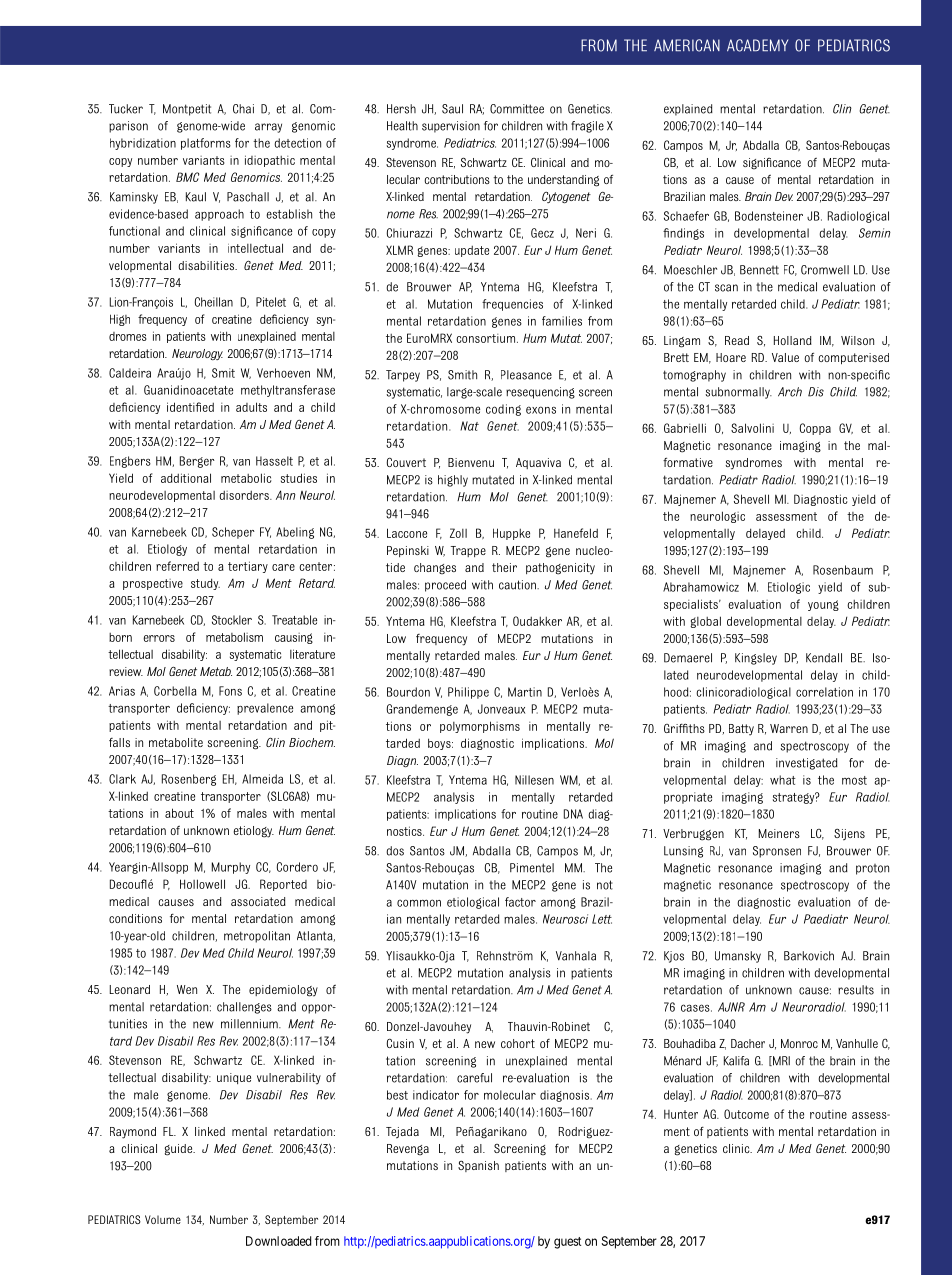 This document has width=952, height=1275. Describe the element at coordinates (790, 392) in the document. I see `Arch` at that location.
